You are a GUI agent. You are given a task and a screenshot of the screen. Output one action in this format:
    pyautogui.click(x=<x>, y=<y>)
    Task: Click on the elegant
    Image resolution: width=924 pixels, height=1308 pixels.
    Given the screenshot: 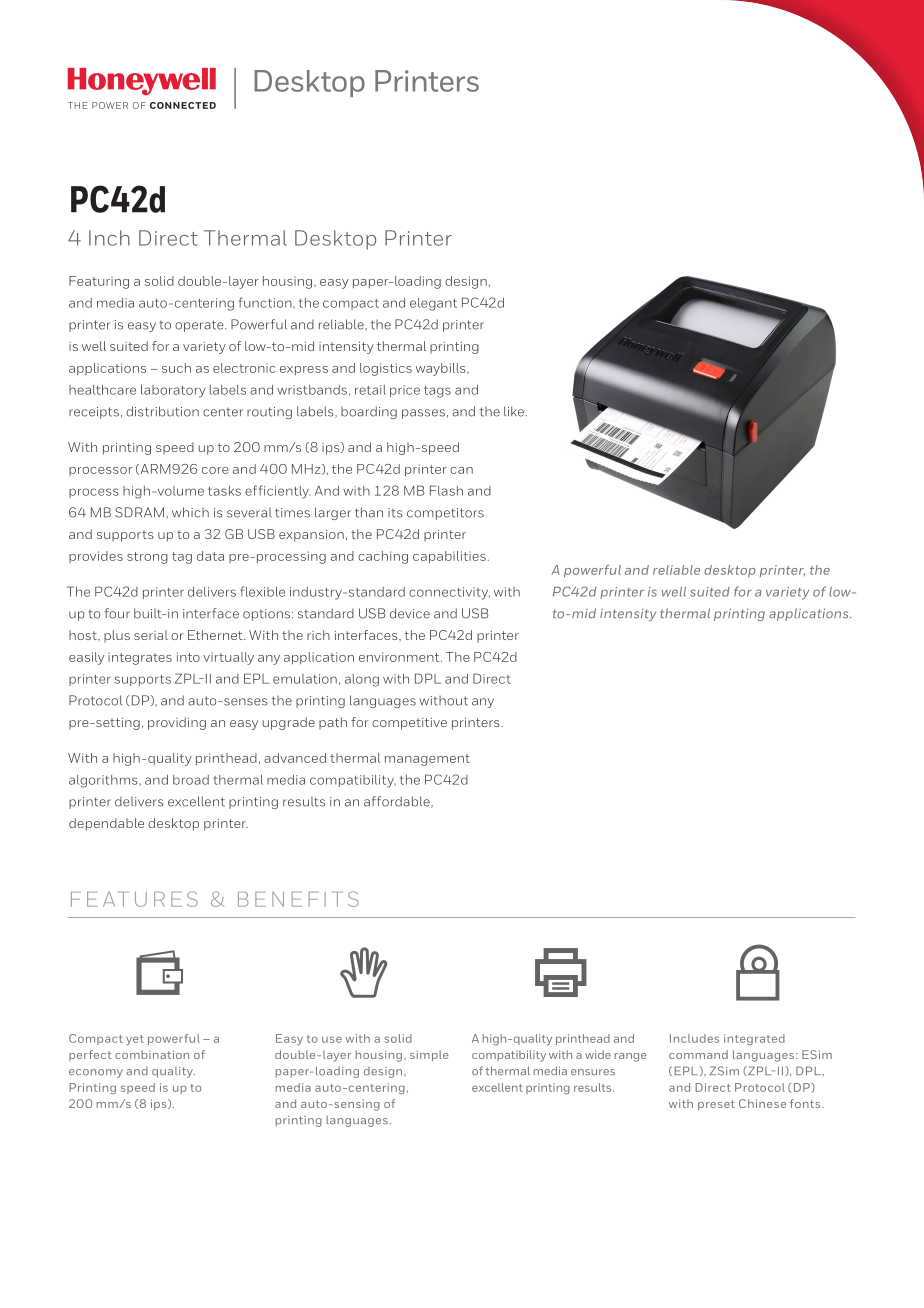 What is the action you would take?
    pyautogui.click(x=433, y=304)
